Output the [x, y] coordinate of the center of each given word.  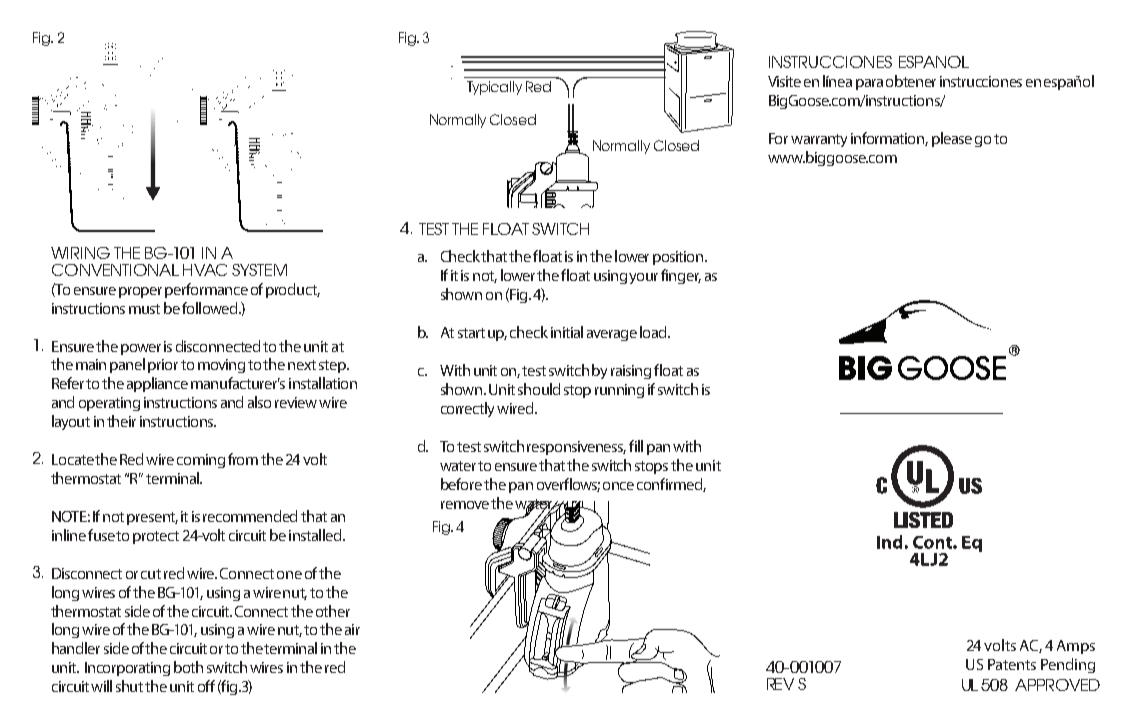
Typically [494, 88]
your [643, 278]
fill [636, 446]
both [188, 667]
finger [681, 276]
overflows [568, 485]
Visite [784, 81]
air [352, 629]
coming [201, 461]
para [869, 84]
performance [206, 290]
